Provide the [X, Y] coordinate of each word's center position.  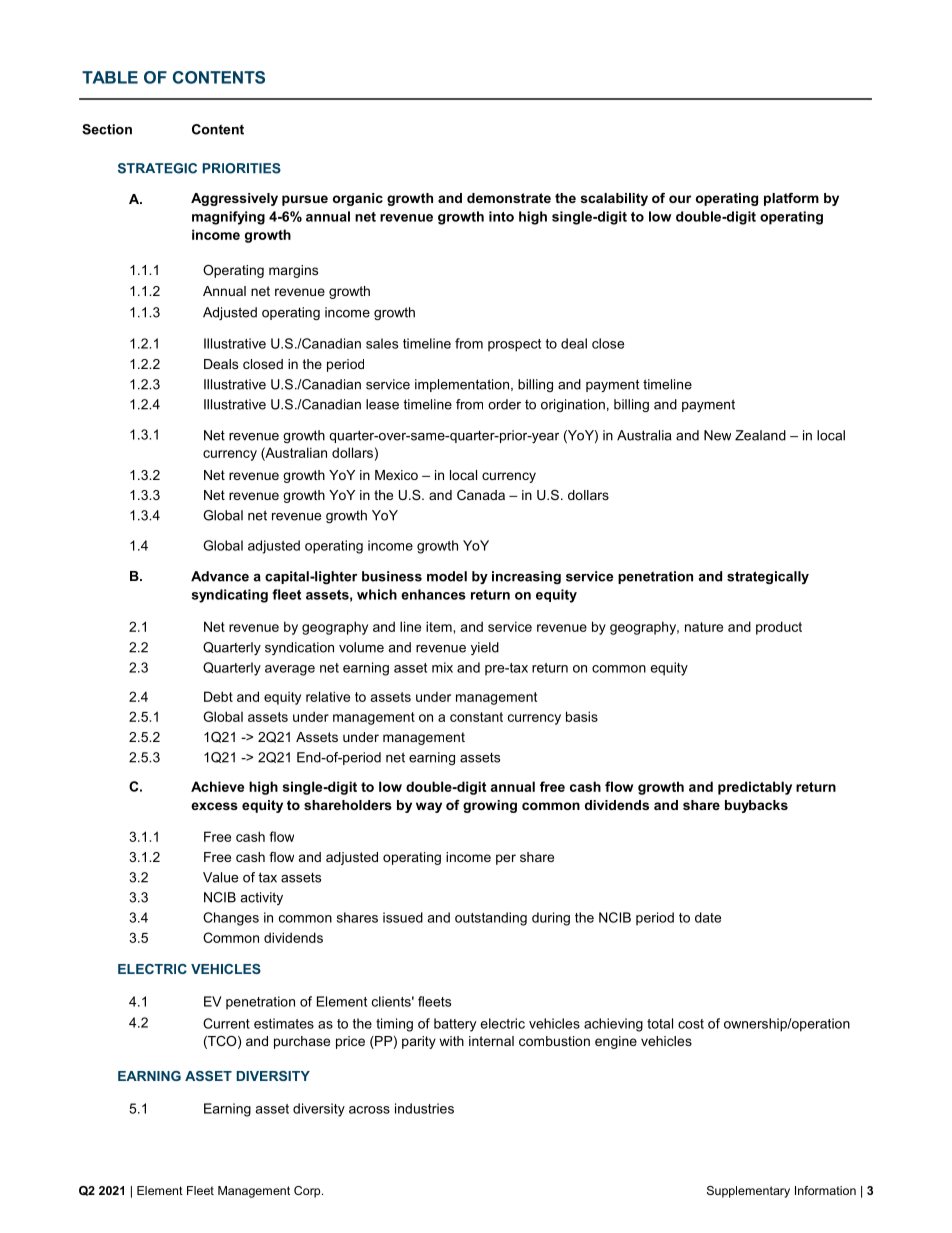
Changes [231, 919]
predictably [755, 788]
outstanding [491, 919]
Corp [308, 1192]
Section [107, 129]
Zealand [760, 435]
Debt [218, 696]
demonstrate [509, 198]
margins [293, 271]
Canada [481, 495]
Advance [220, 576]
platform [791, 199]
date [708, 917]
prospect [514, 345]
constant [476, 717]
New [717, 435]
